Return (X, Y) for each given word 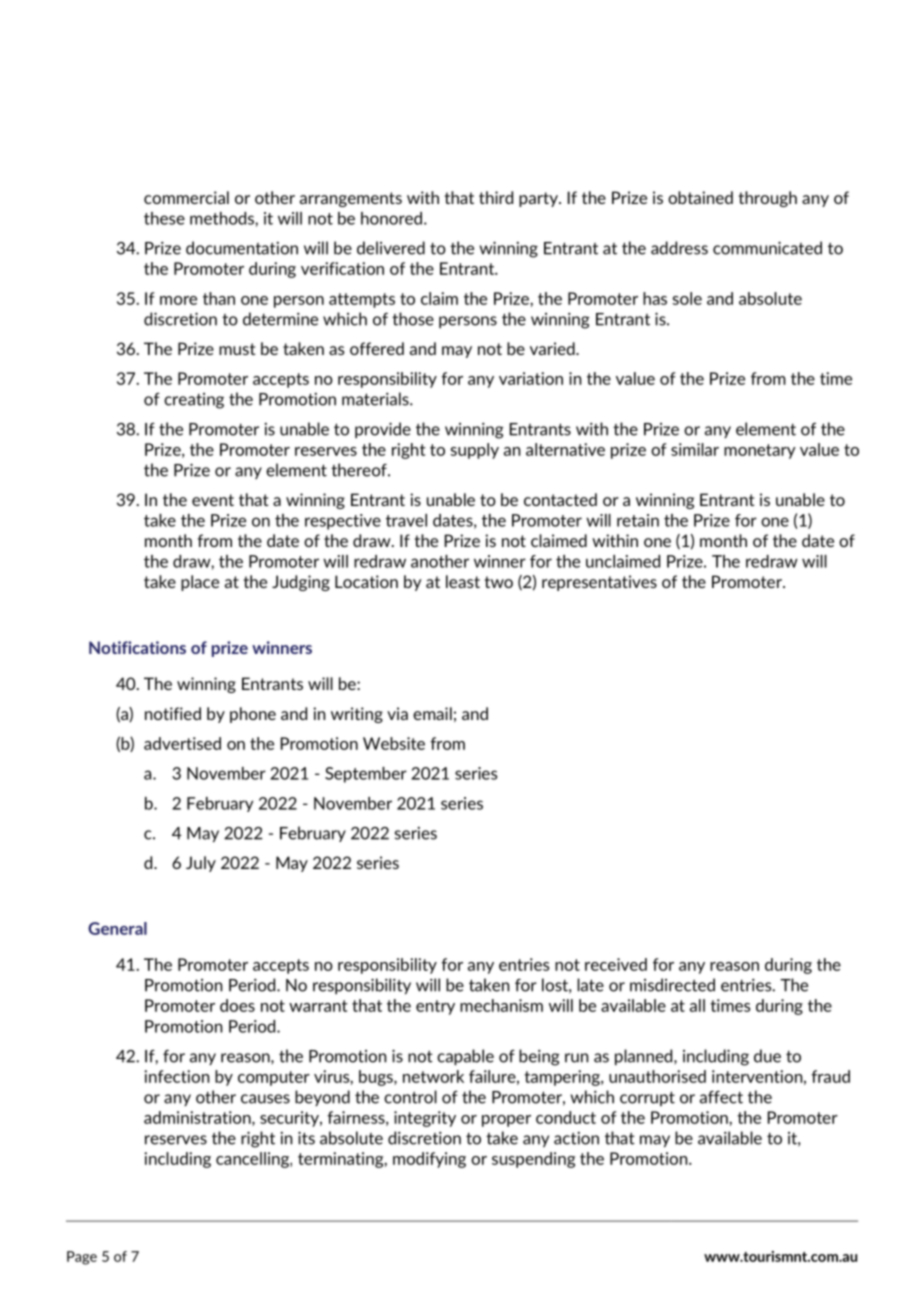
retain (638, 520)
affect (721, 1097)
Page (82, 1258)
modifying (429, 1160)
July (201, 864)
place (200, 583)
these (164, 218)
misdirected (672, 985)
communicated (767, 248)
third (496, 197)
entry (435, 1007)
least (463, 581)
